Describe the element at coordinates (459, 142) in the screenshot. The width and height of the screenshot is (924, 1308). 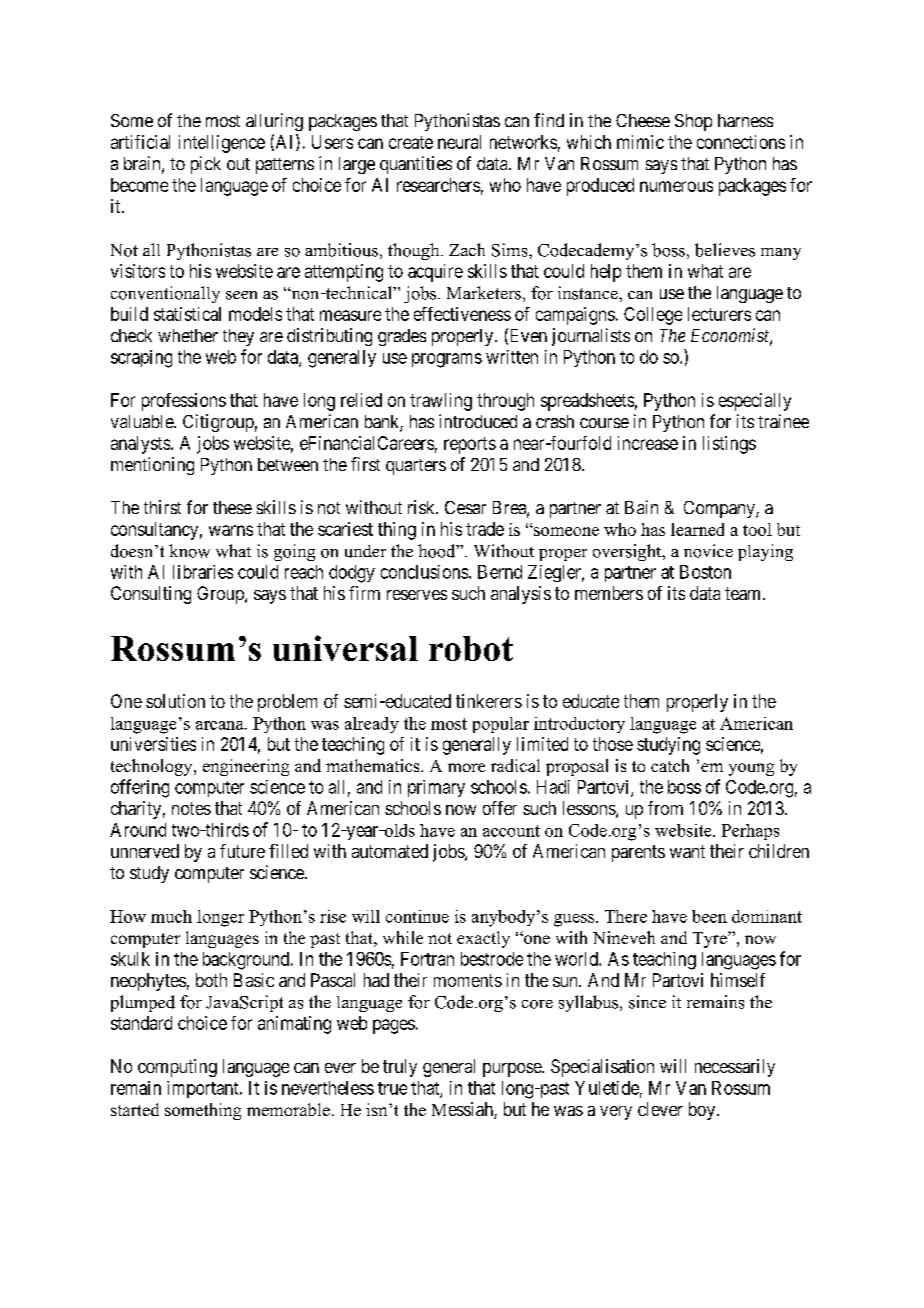
I see `neural` at that location.
